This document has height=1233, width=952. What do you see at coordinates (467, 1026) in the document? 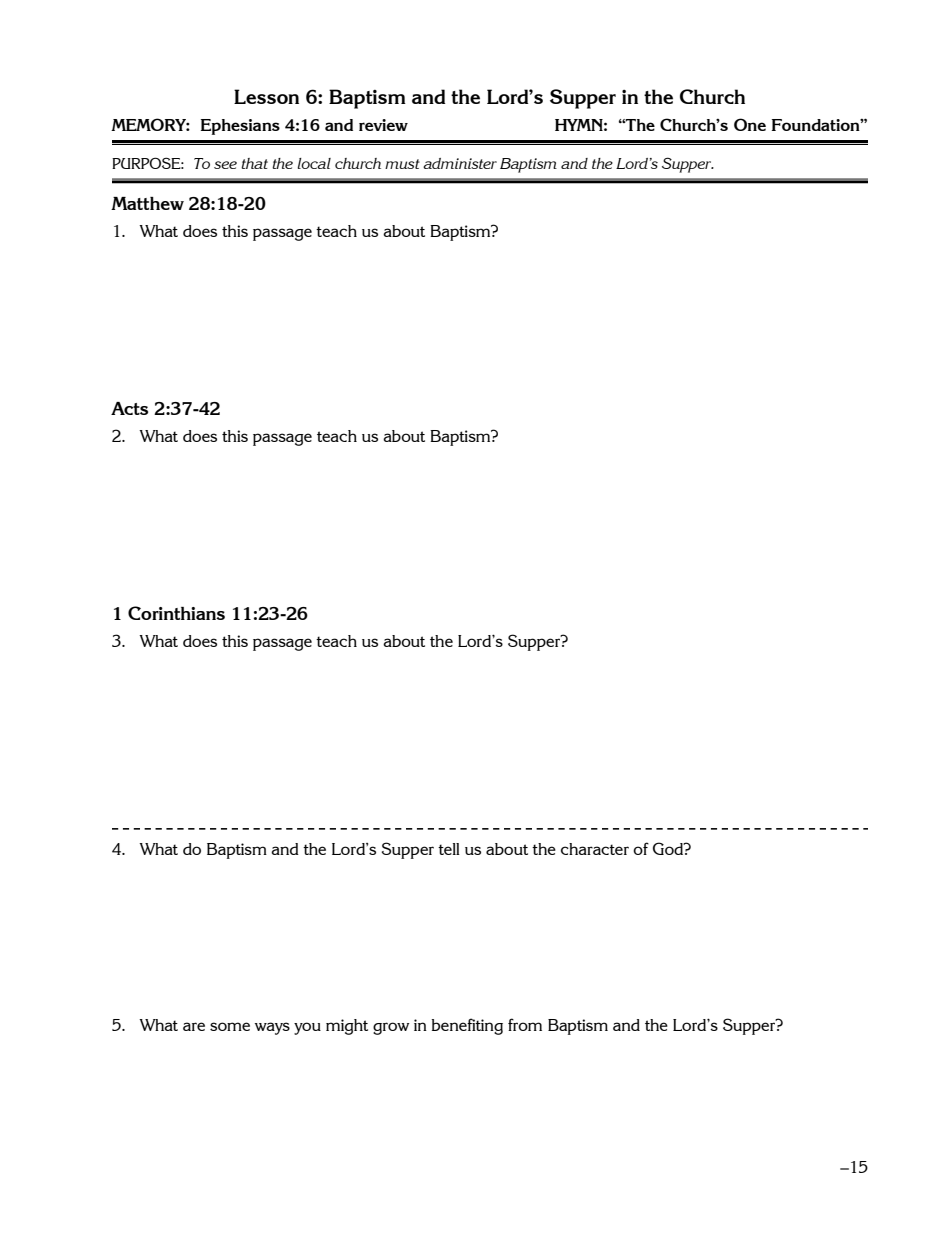
I see `benefiting` at bounding box center [467, 1026].
